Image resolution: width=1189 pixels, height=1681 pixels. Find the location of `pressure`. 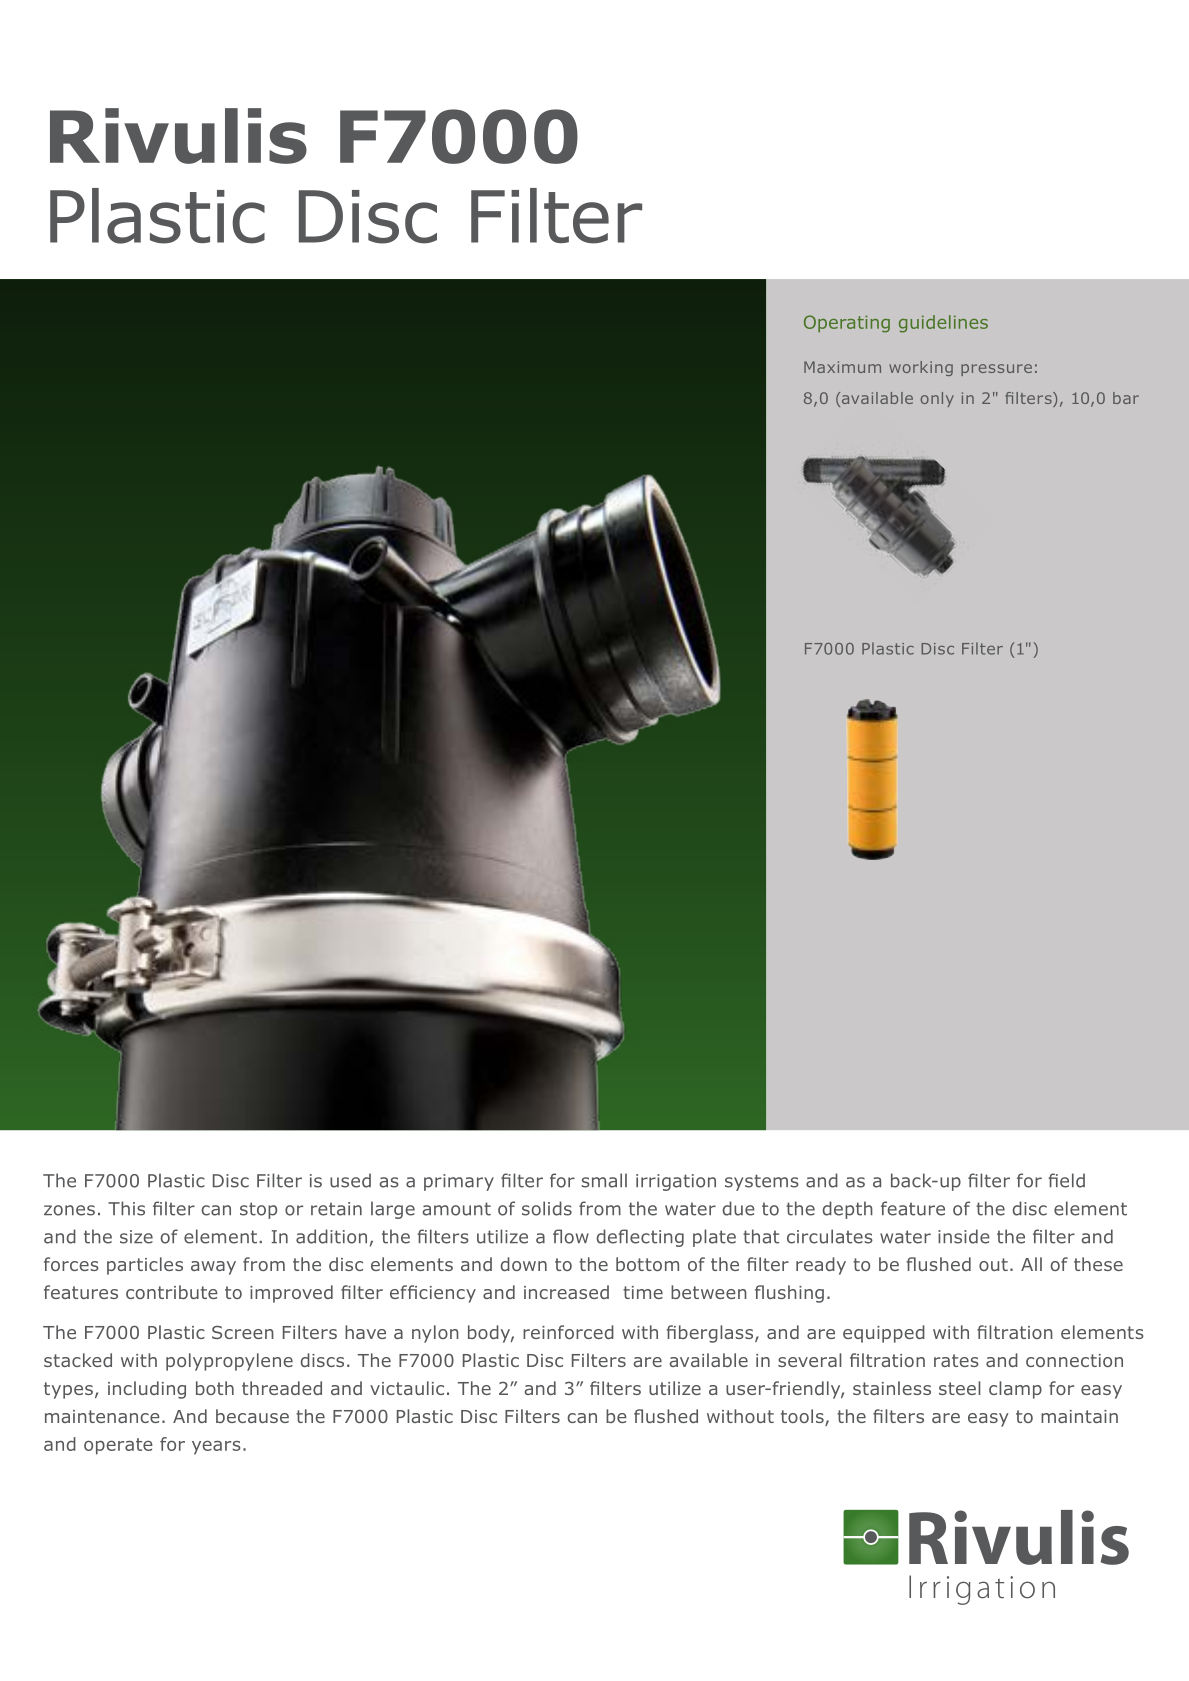

pressure is located at coordinates (996, 370).
